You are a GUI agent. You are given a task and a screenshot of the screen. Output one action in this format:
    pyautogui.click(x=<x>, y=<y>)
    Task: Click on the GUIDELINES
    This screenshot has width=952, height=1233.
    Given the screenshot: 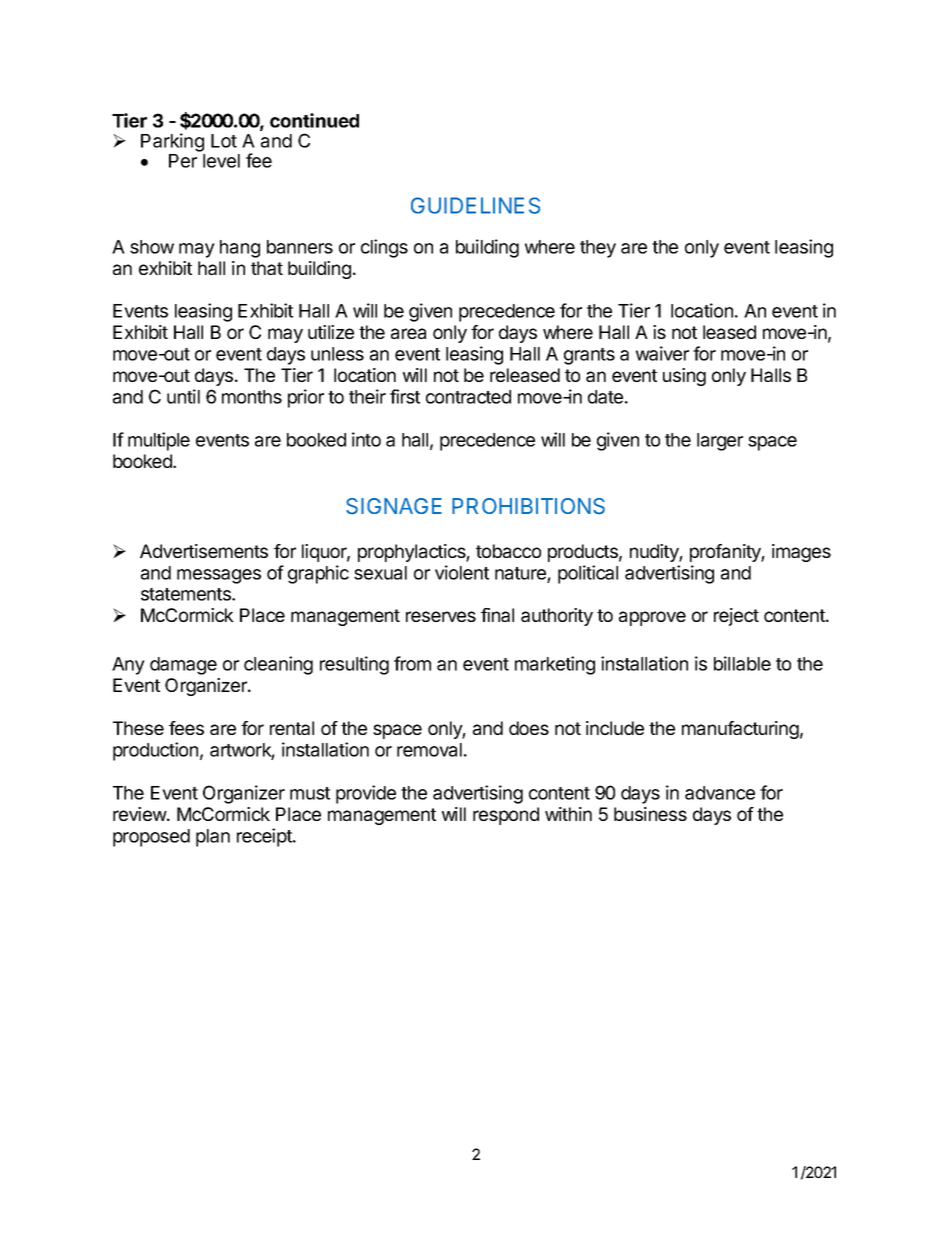 What is the action you would take?
    pyautogui.click(x=475, y=205)
